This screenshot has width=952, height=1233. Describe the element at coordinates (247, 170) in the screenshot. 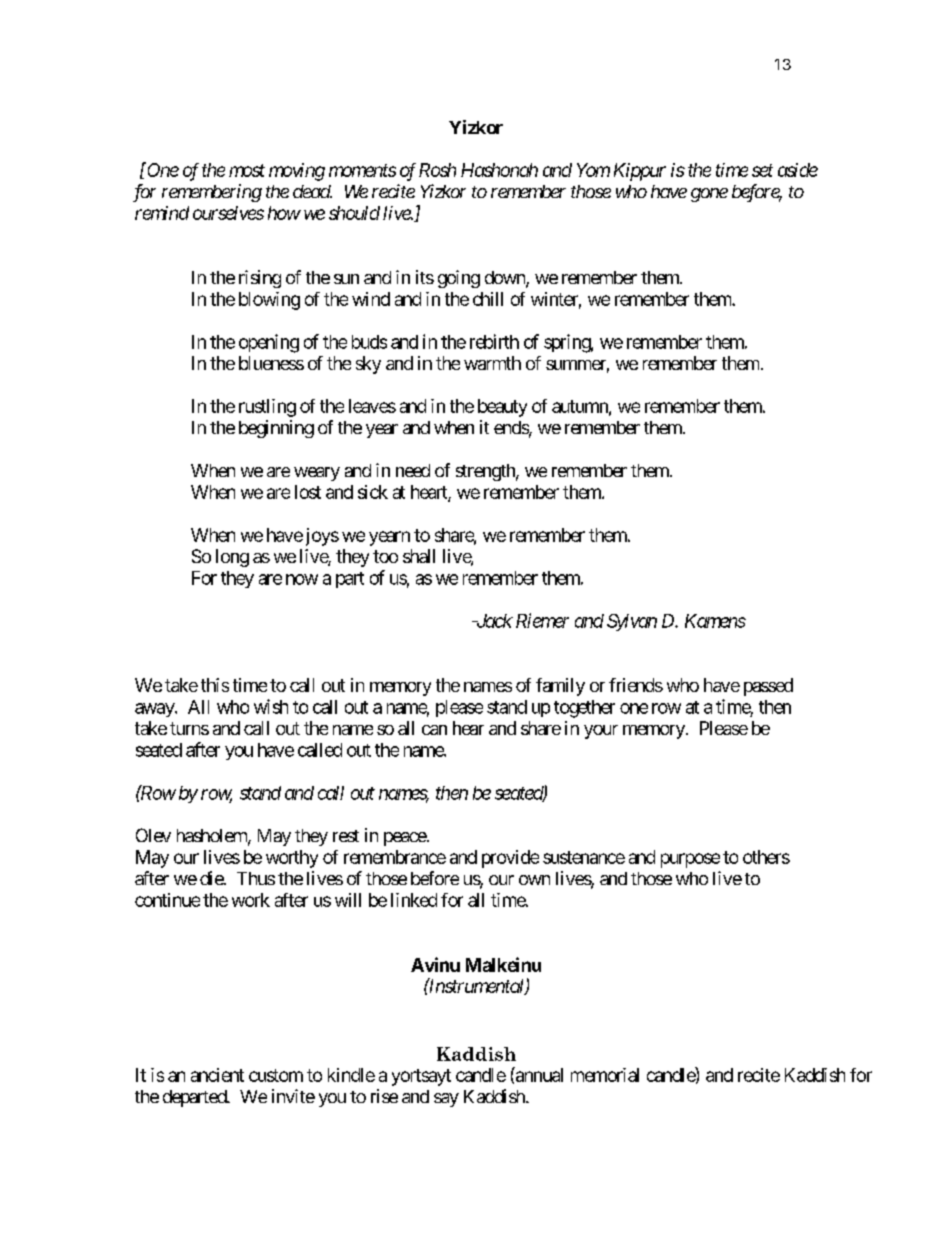

I see `most` at that location.
